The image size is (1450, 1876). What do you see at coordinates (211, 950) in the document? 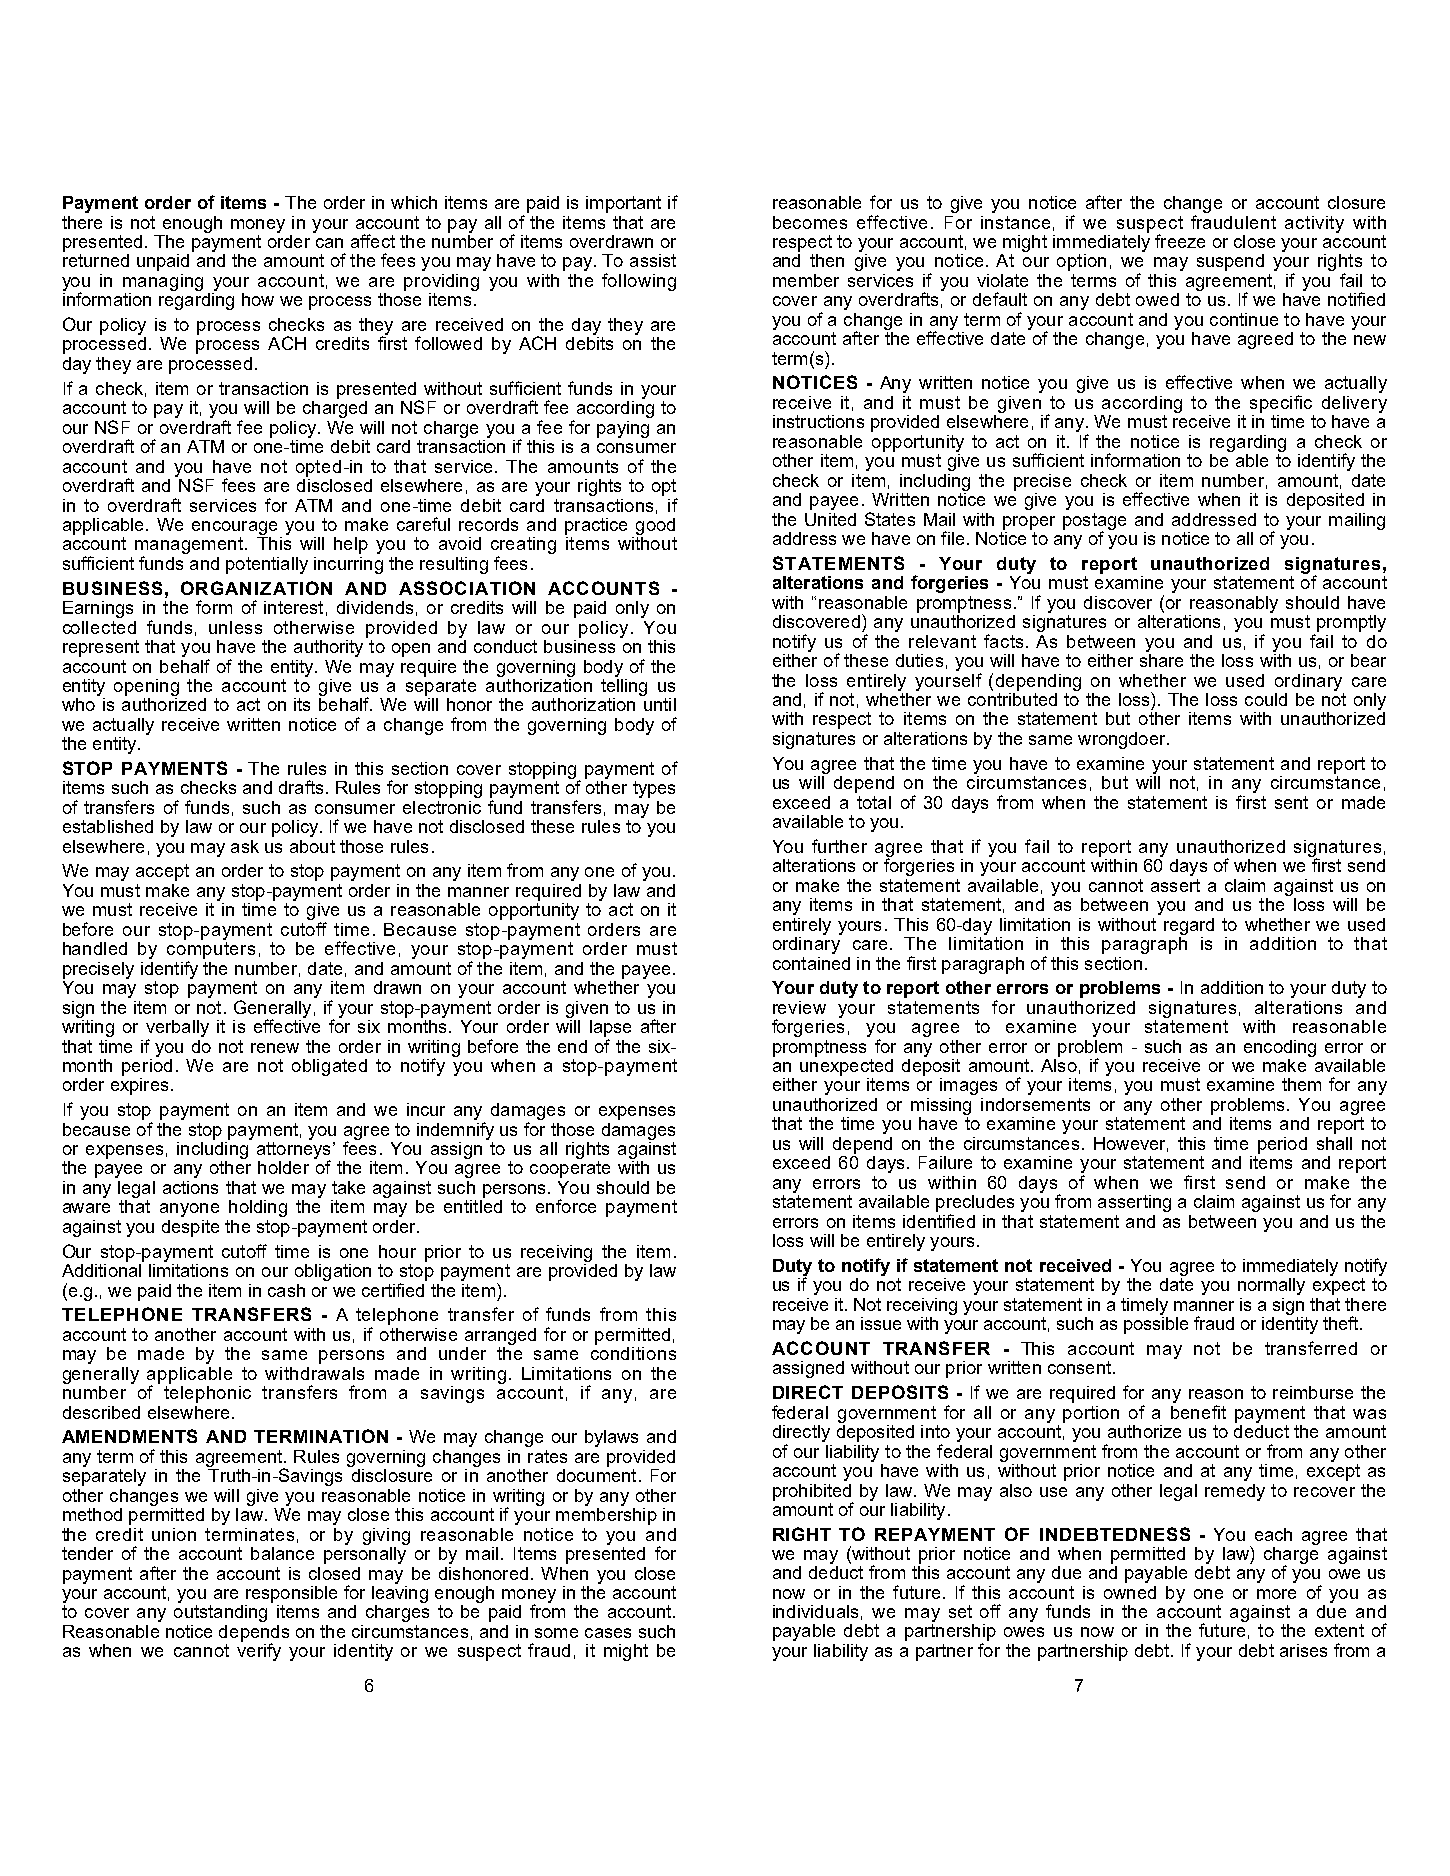
I see `computers` at bounding box center [211, 950].
